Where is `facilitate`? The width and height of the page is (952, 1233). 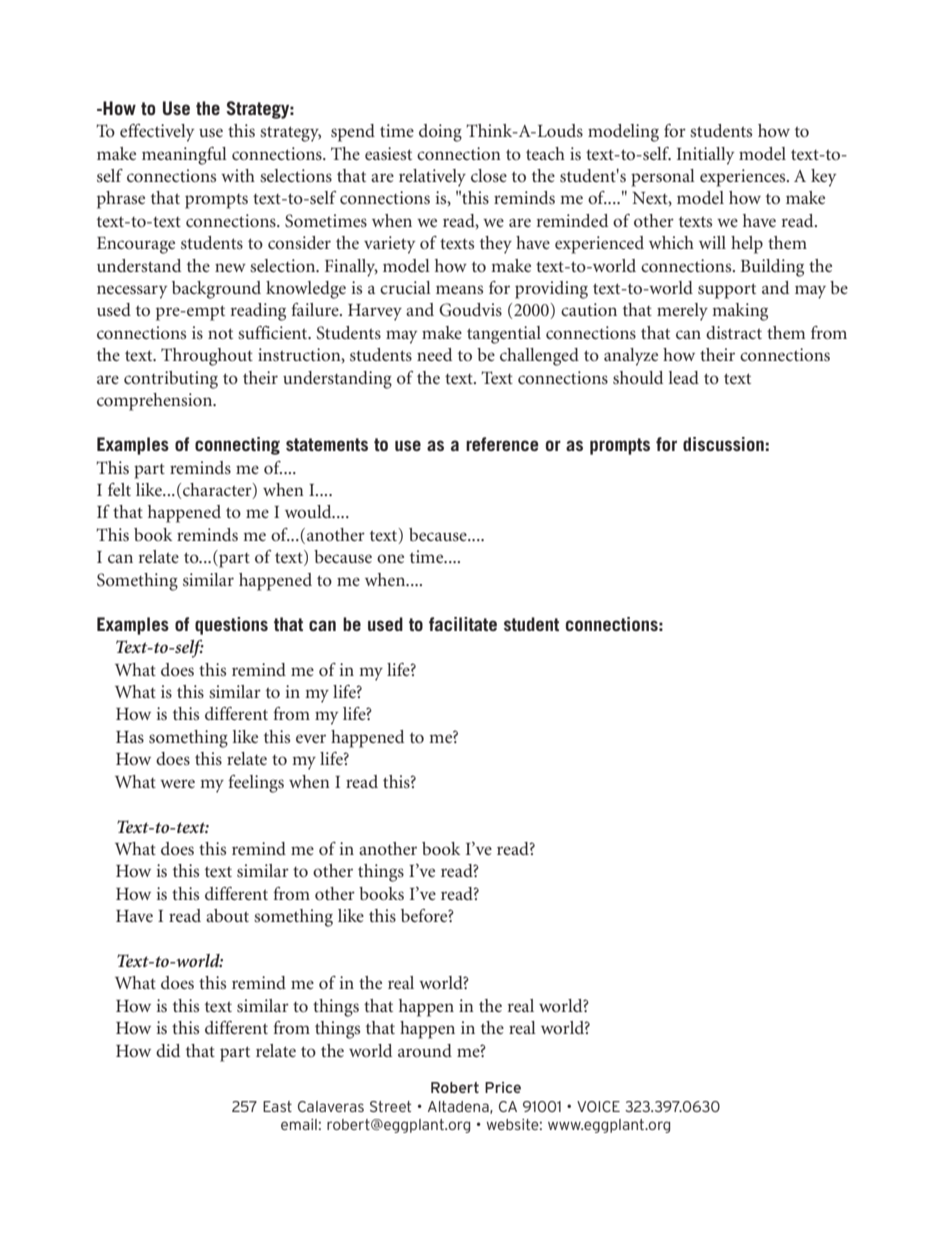
facilitate is located at coordinates (463, 624).
